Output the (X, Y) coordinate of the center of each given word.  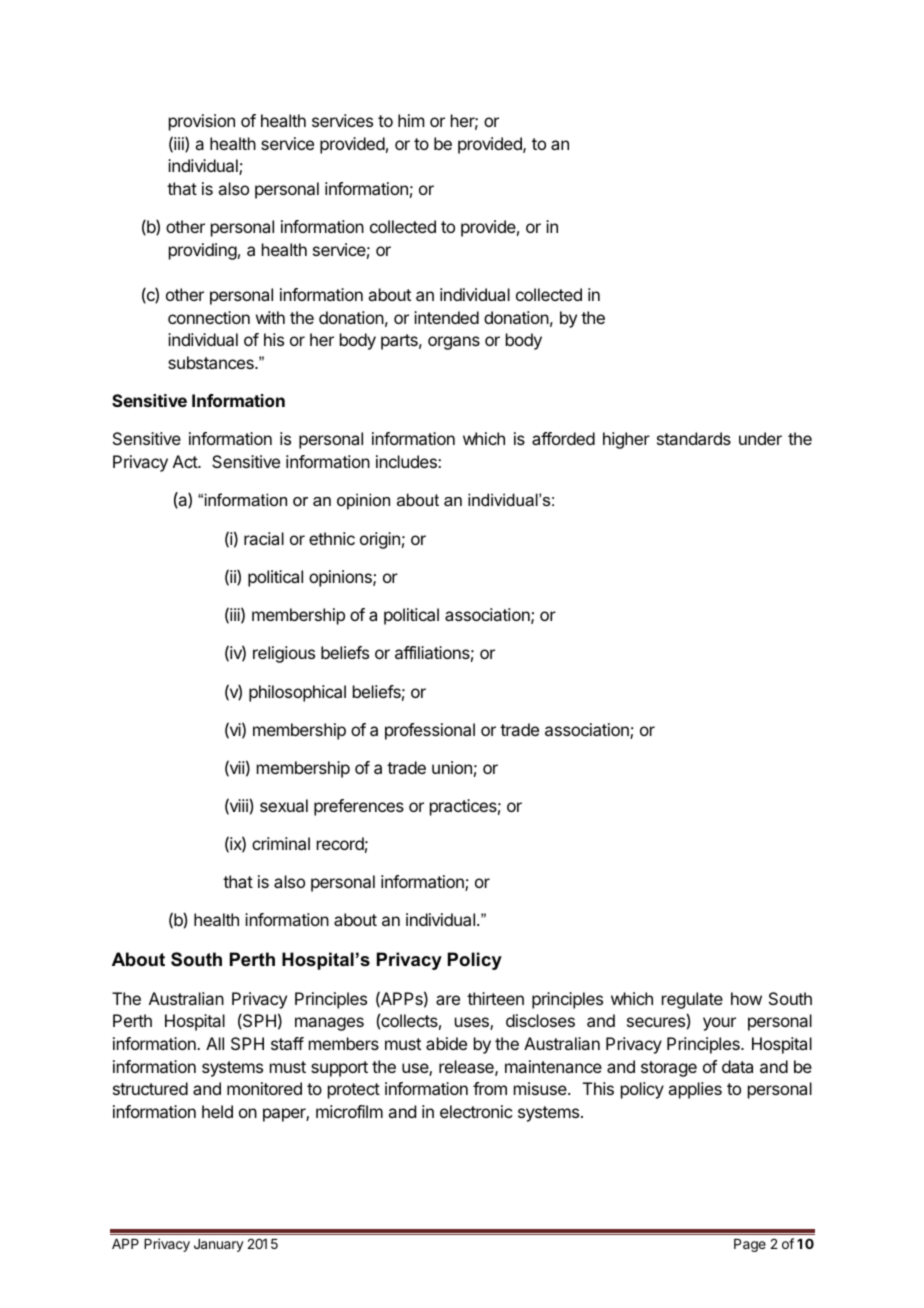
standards (694, 438)
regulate (692, 1000)
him (411, 120)
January (219, 1245)
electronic (476, 1111)
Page (750, 1245)
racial (264, 538)
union (452, 767)
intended (446, 317)
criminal (281, 843)
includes (407, 461)
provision (202, 122)
